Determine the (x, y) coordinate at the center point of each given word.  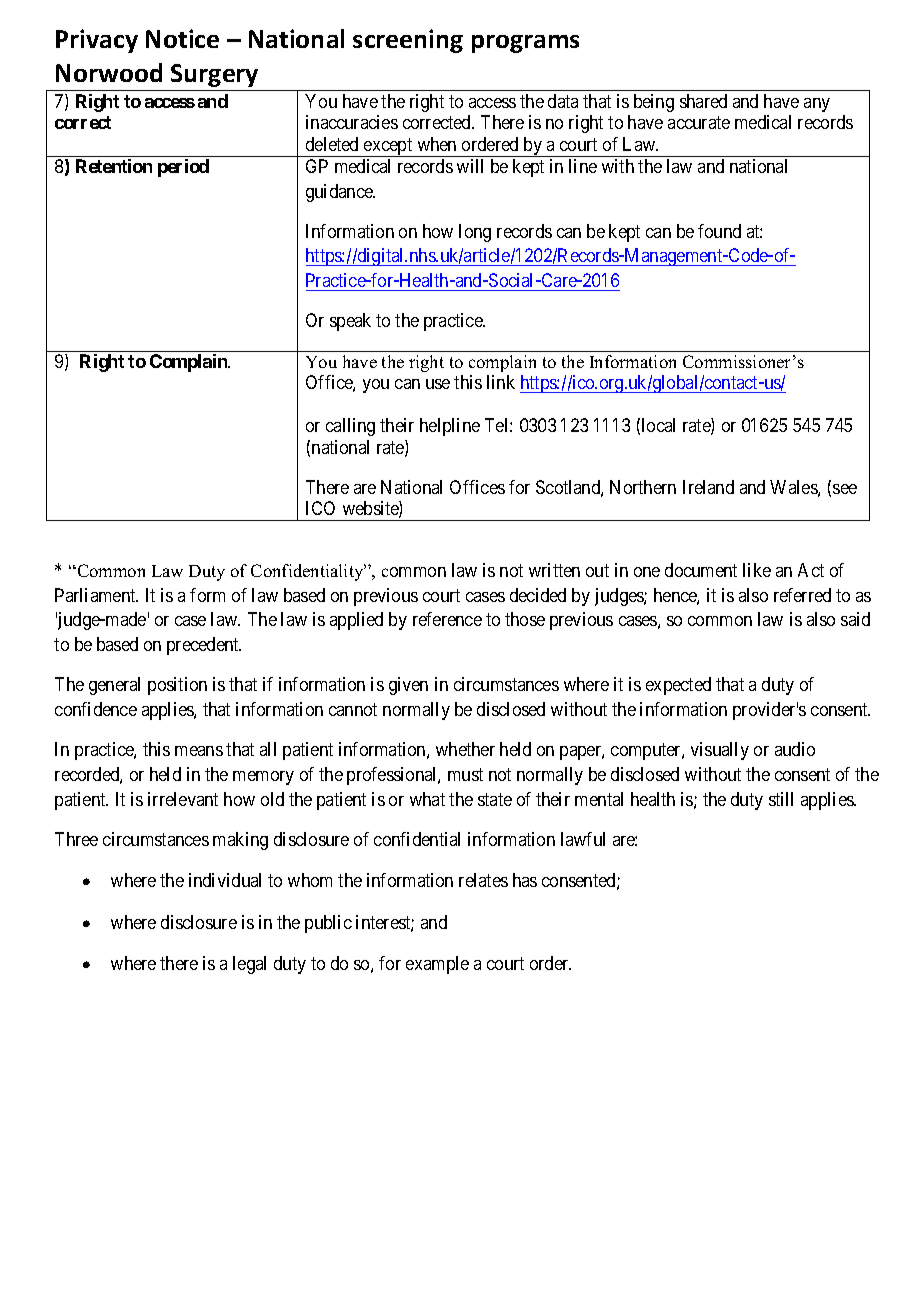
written (554, 570)
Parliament (96, 595)
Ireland (708, 487)
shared (703, 101)
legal (249, 965)
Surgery (214, 75)
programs (525, 44)
